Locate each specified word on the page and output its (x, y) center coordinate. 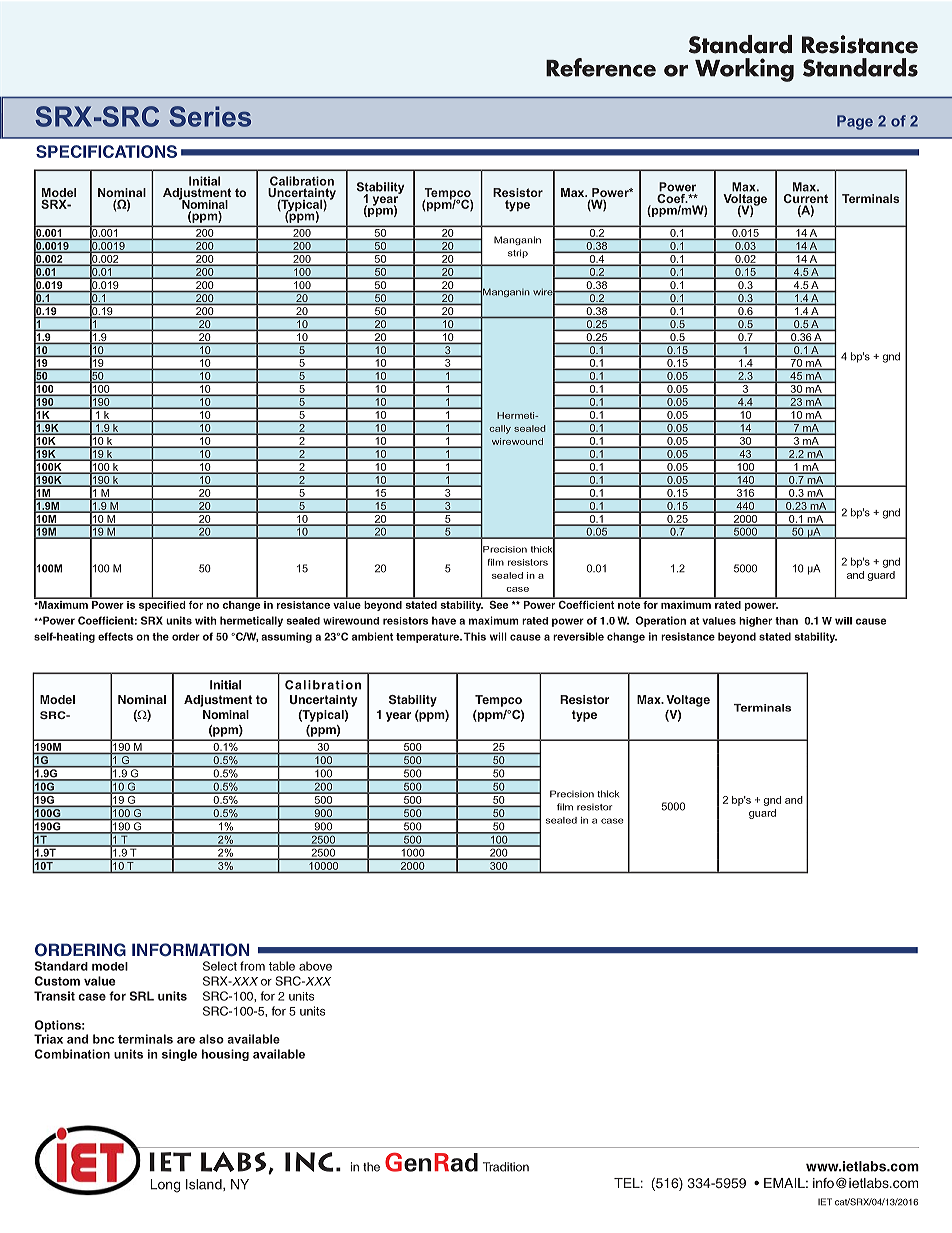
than (786, 621)
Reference (601, 67)
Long (166, 1186)
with (205, 620)
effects (115, 636)
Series (210, 116)
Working (744, 70)
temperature (428, 638)
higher (755, 622)
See (499, 603)
